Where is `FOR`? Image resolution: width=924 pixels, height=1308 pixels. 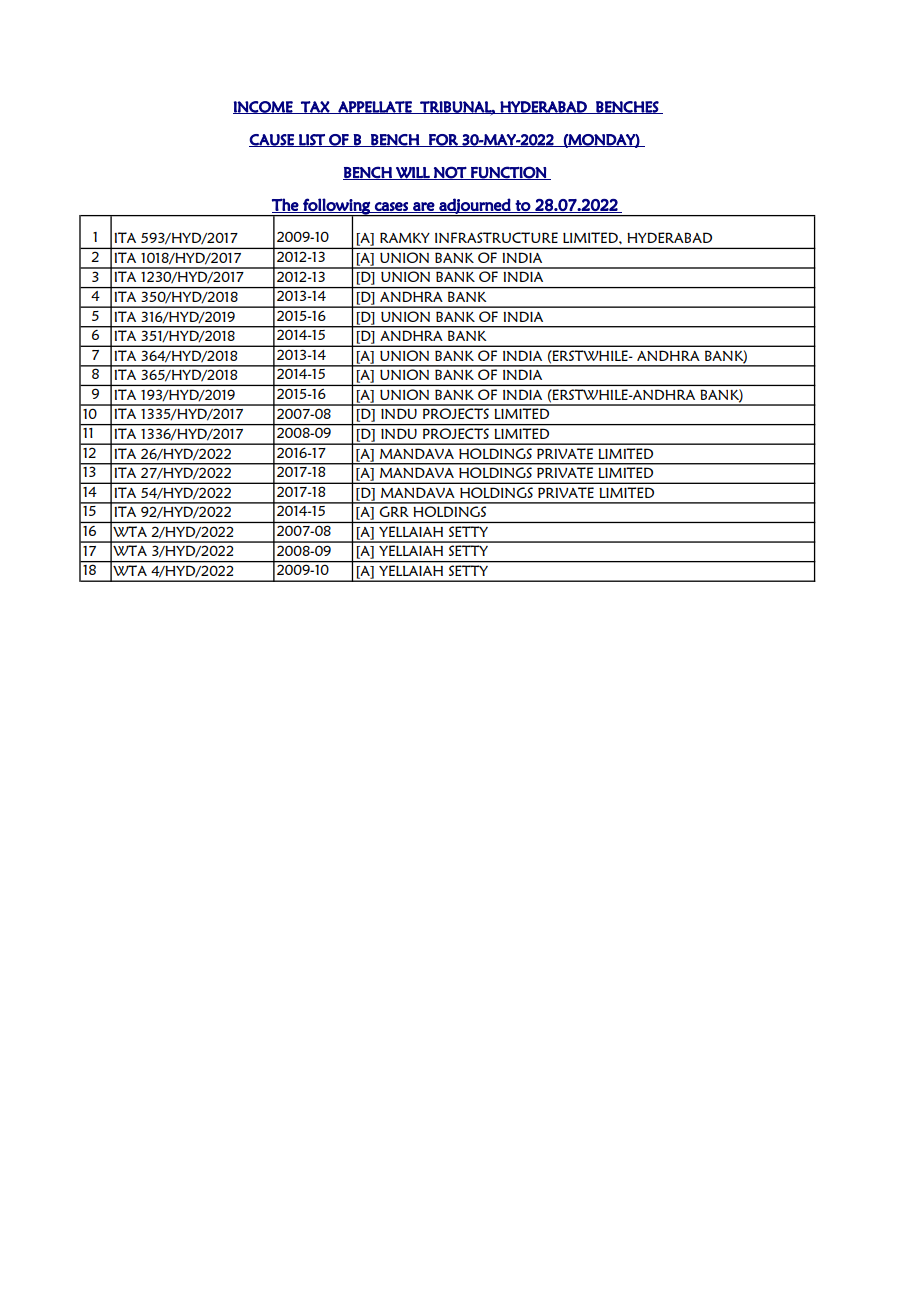 FOR is located at coordinates (443, 140).
